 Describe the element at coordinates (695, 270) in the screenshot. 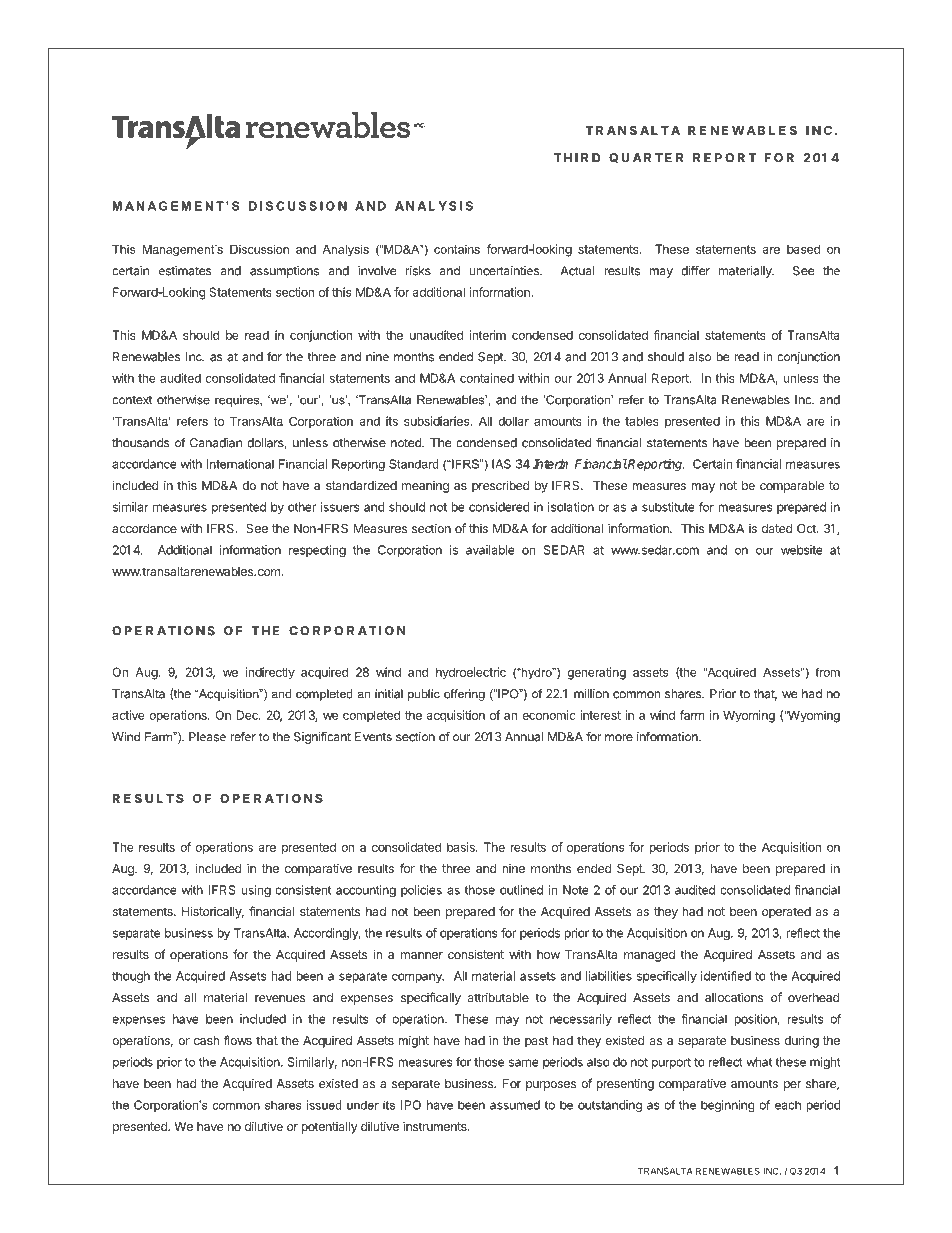

I see `differ` at that location.
